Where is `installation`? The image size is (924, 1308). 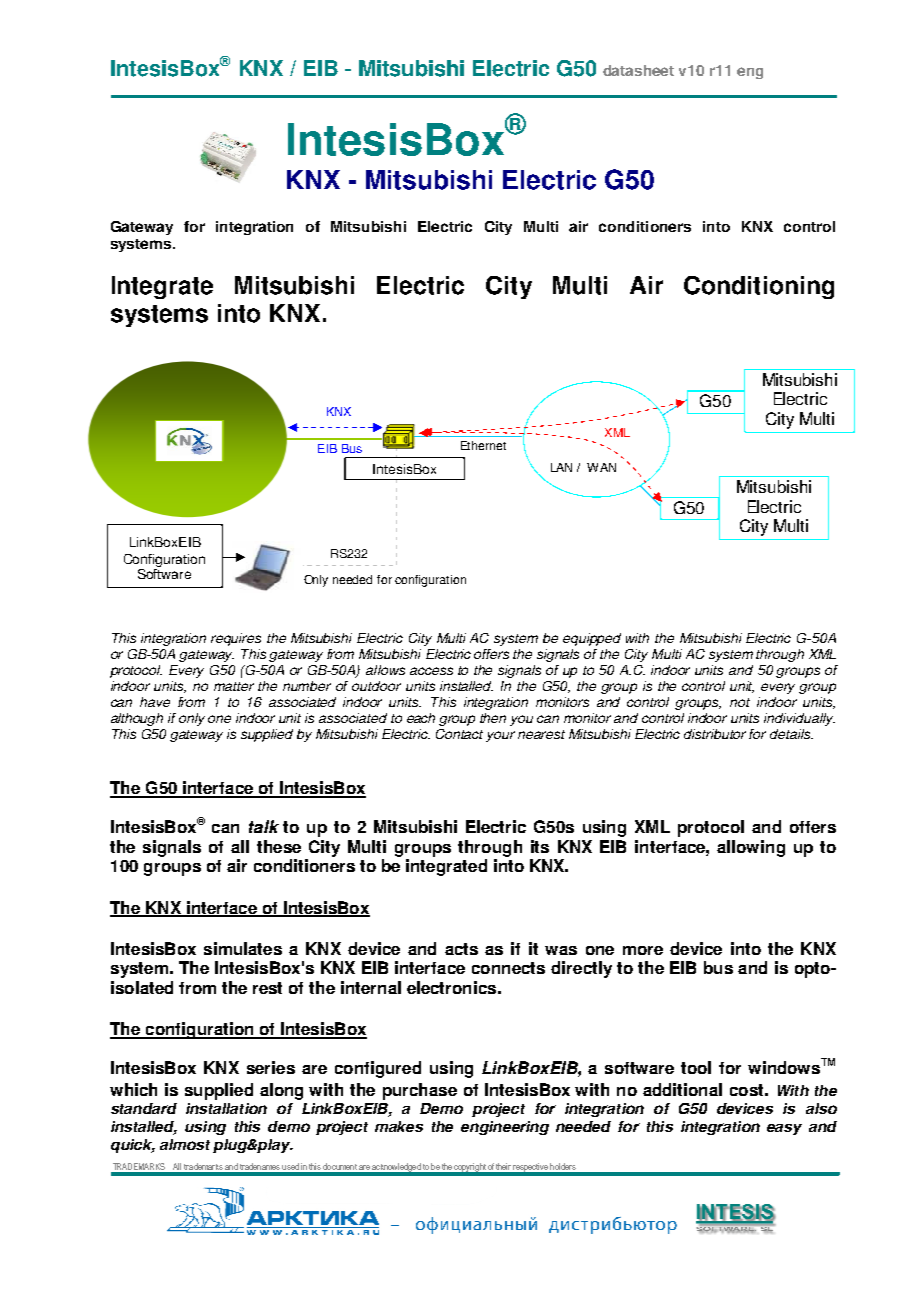
installation is located at coordinates (226, 1108).
